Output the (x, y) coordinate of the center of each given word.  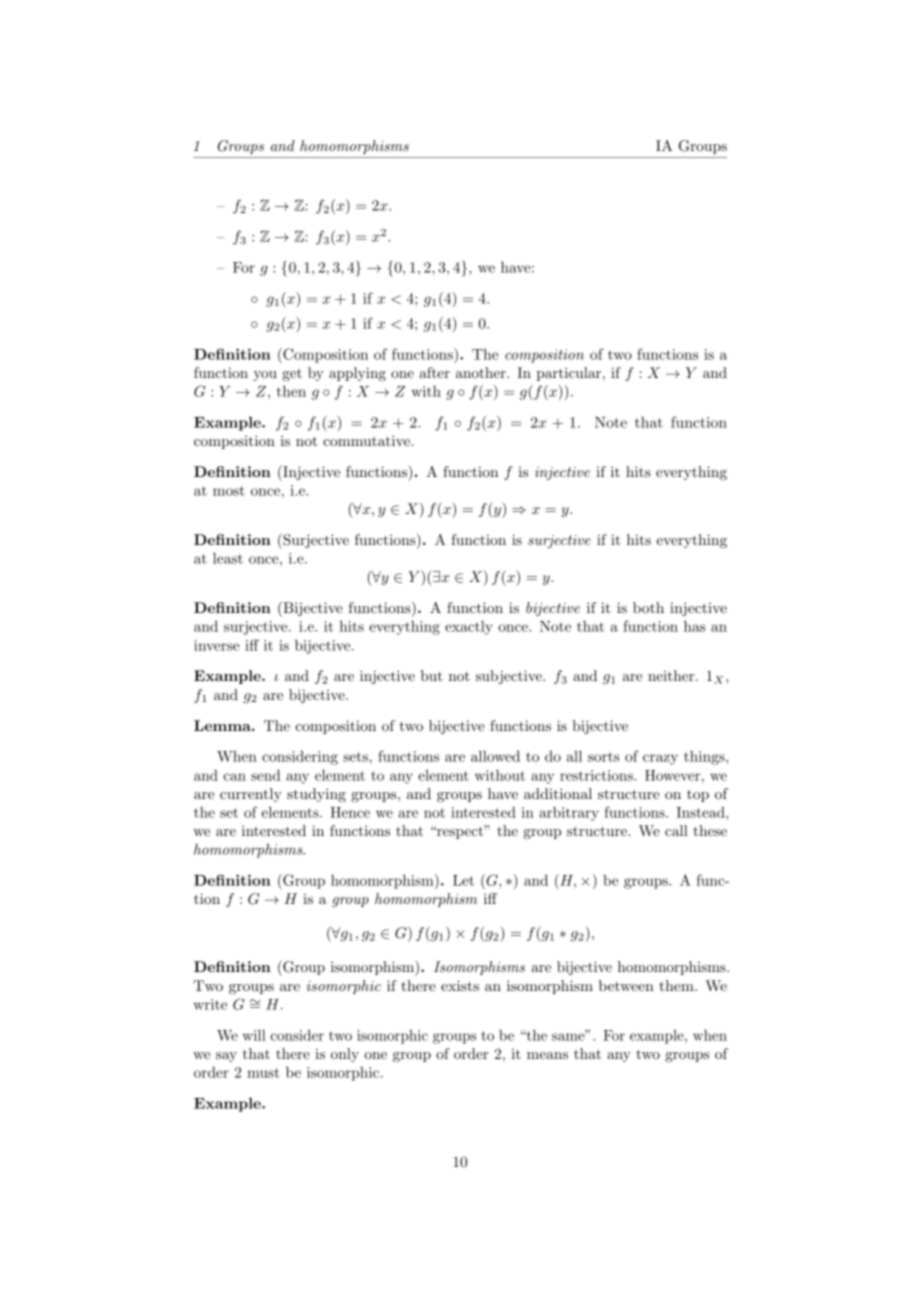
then (291, 391)
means (547, 1055)
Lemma (223, 725)
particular (569, 374)
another (482, 372)
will (254, 1035)
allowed (495, 756)
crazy (660, 759)
